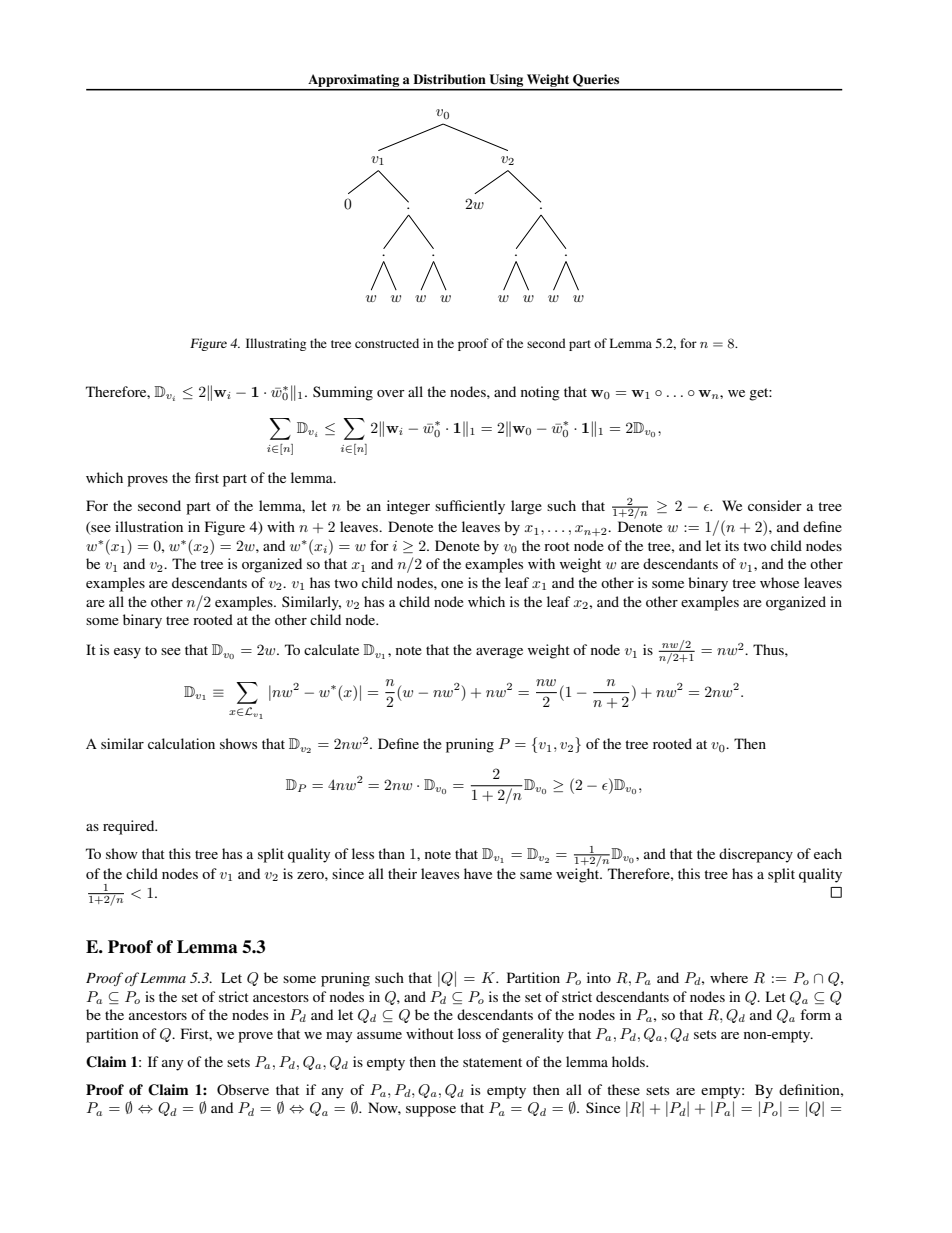 The height and width of the document is (1233, 952). Describe the element at coordinates (354, 82) in the document. I see `Approximating` at that location.
